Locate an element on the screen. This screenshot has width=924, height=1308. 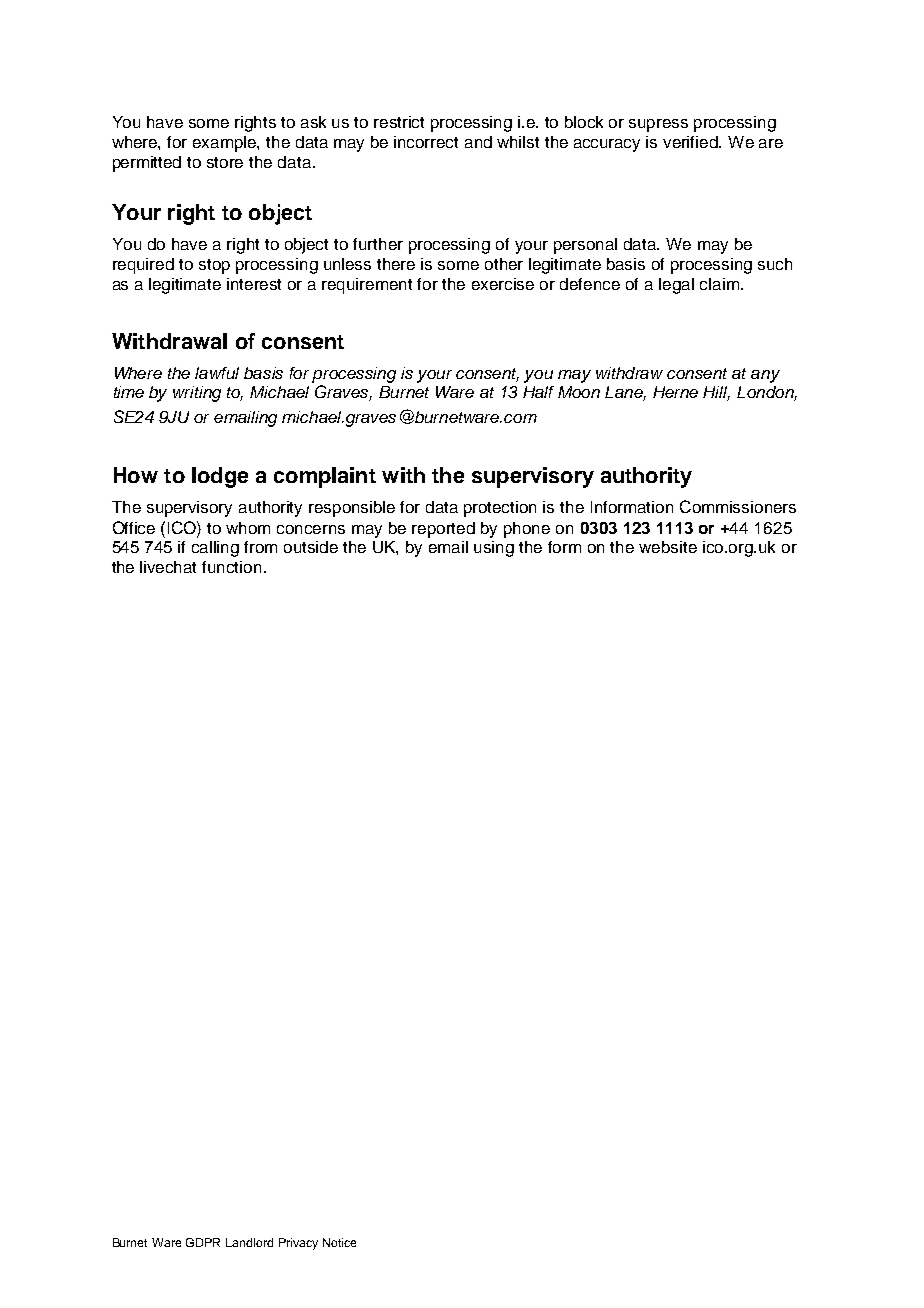
incorrect is located at coordinates (426, 142).
